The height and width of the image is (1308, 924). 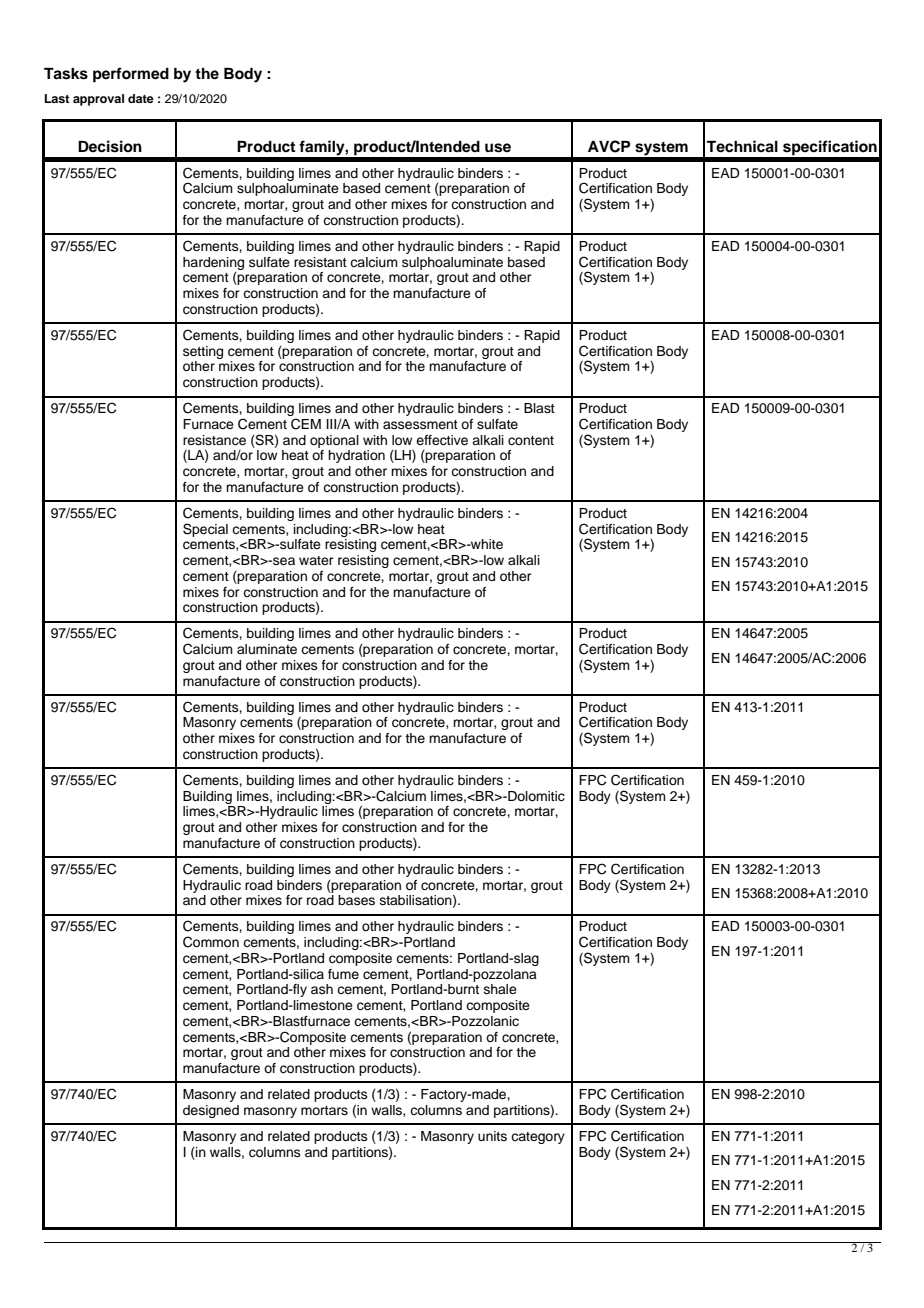 I want to click on content, so click(x=531, y=440).
